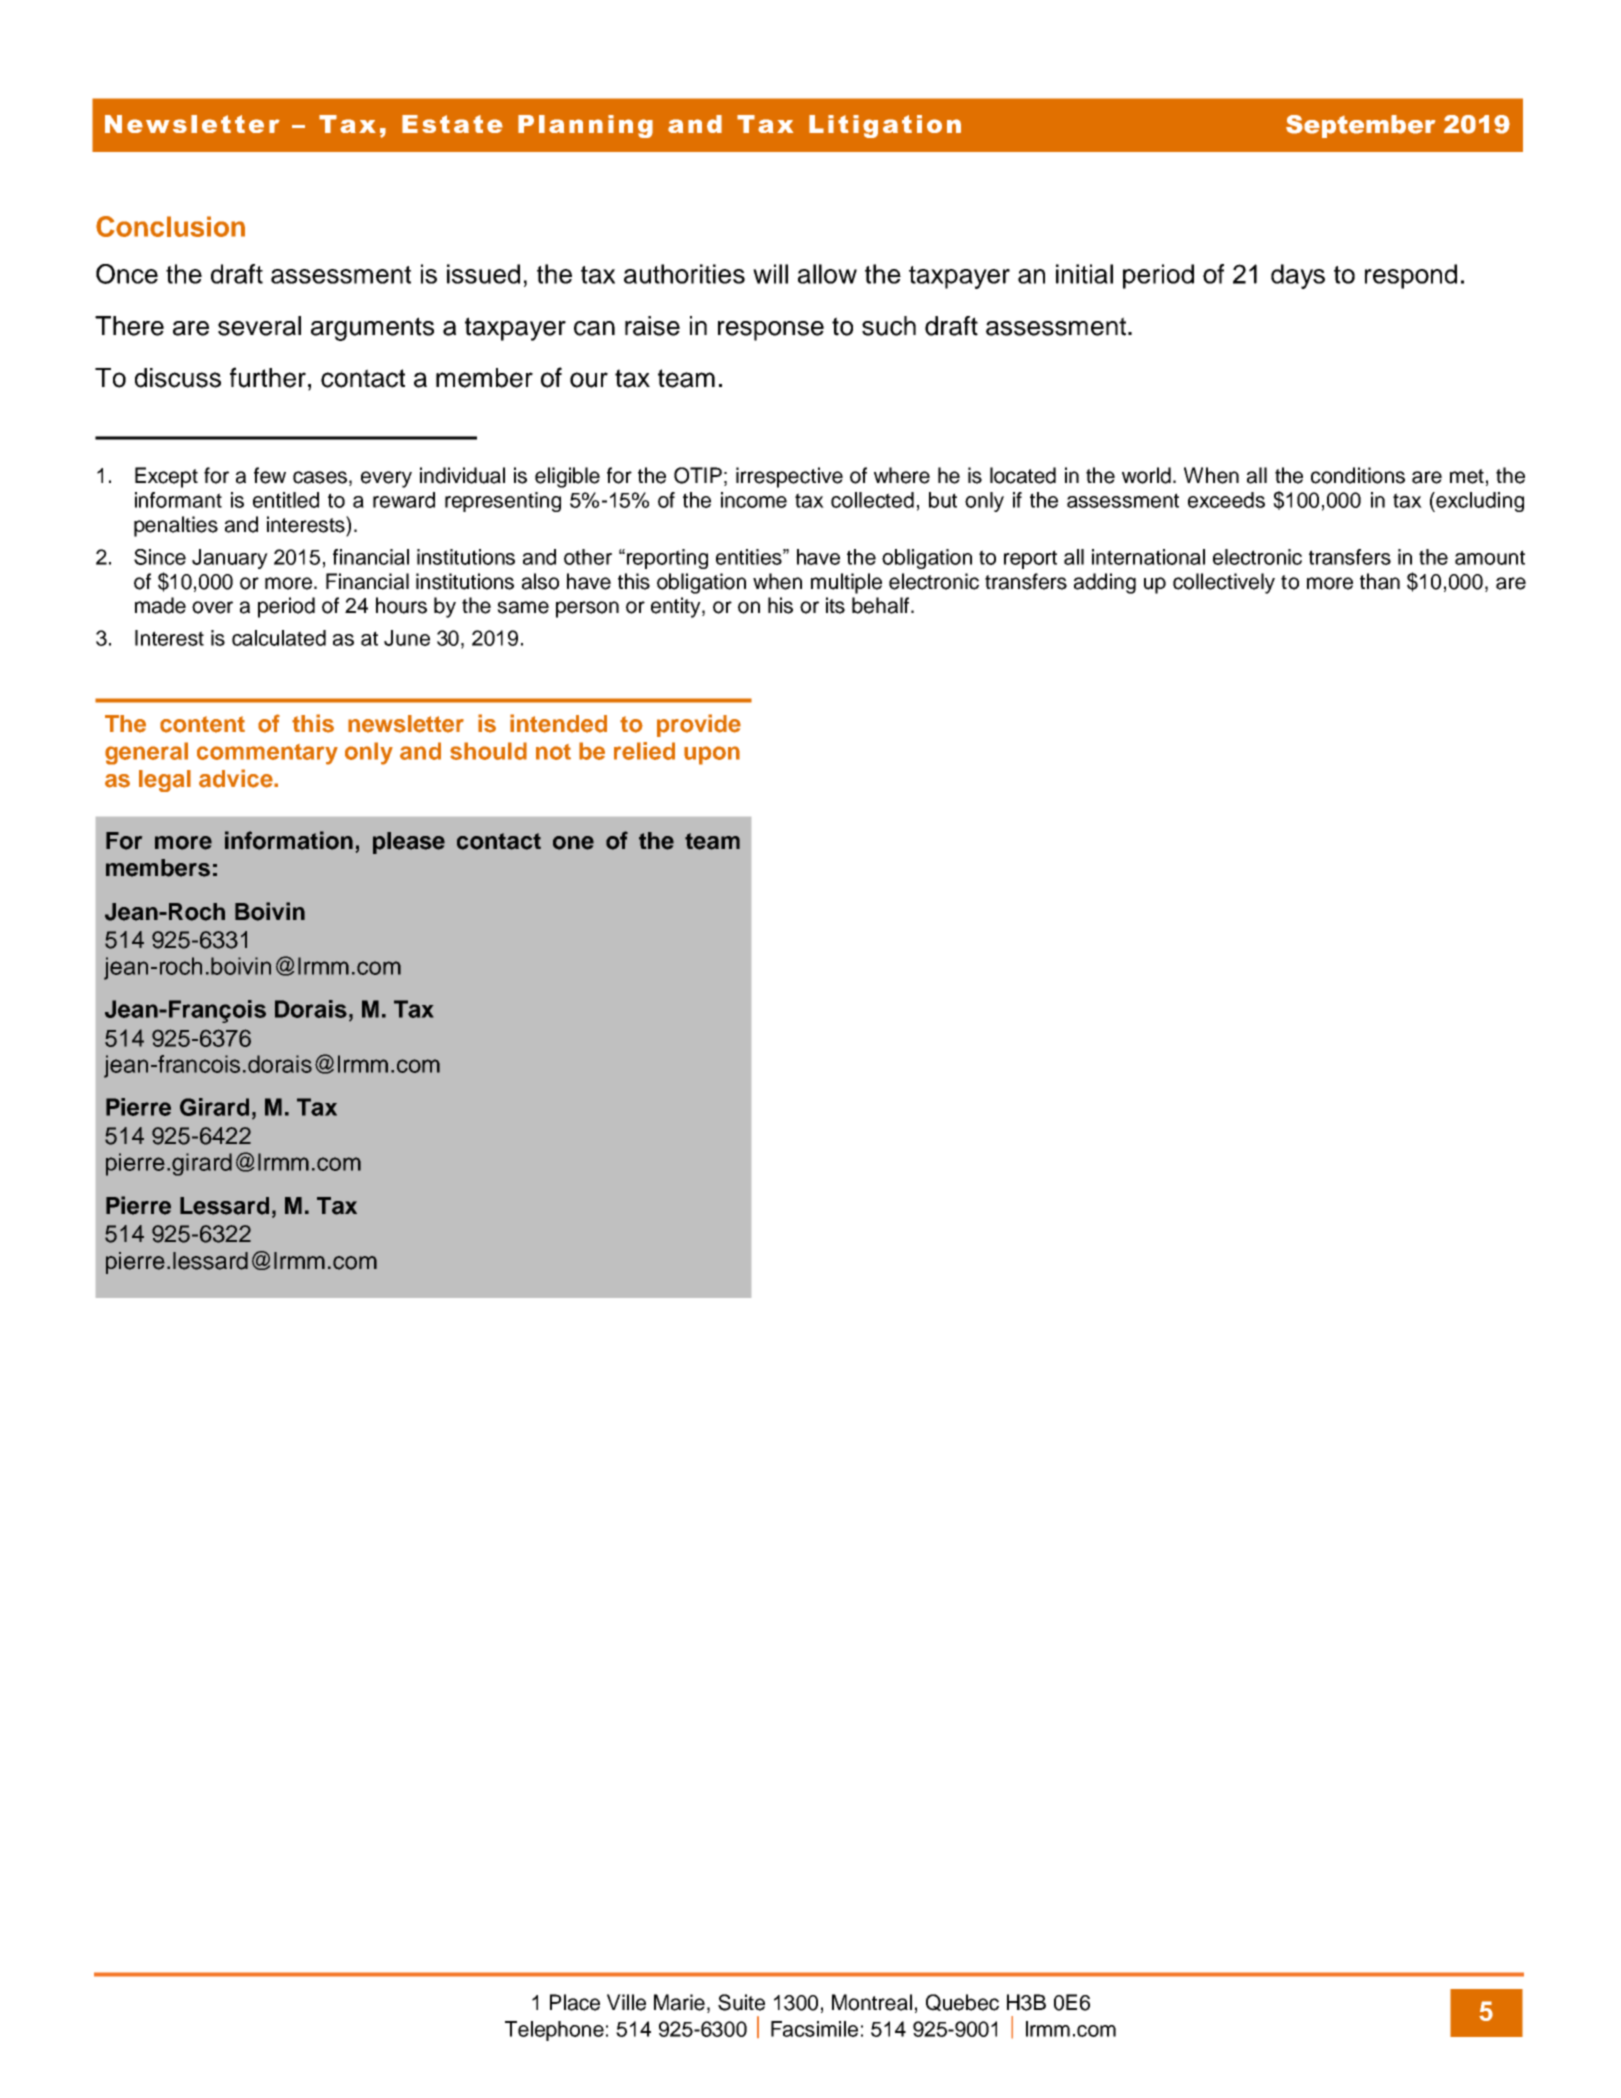 The image size is (1621, 2098). I want to click on Conclusion, so click(170, 226).
